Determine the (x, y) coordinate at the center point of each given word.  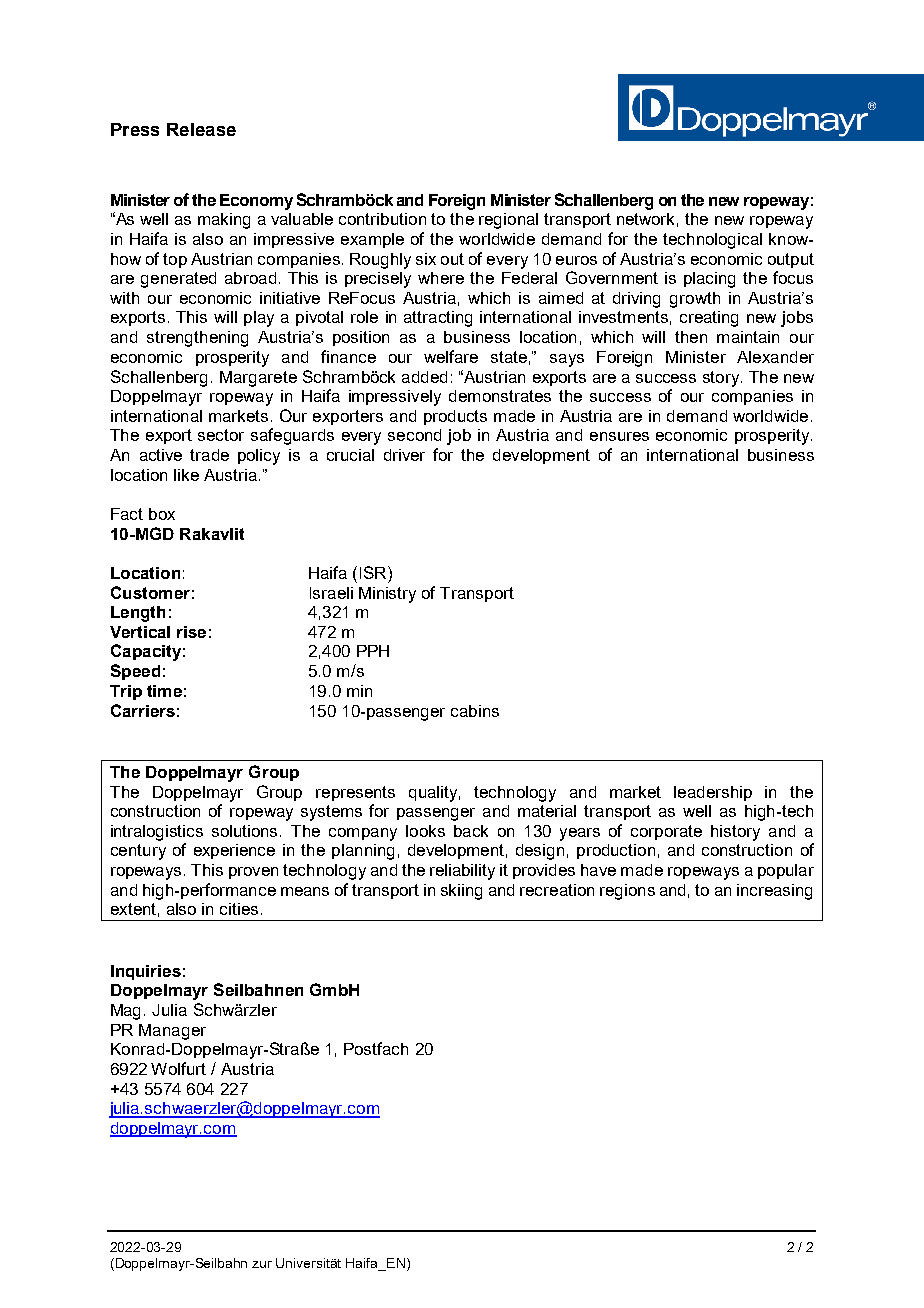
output (791, 260)
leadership (713, 793)
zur (262, 1264)
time (164, 691)
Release (201, 129)
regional (508, 221)
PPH (373, 651)
